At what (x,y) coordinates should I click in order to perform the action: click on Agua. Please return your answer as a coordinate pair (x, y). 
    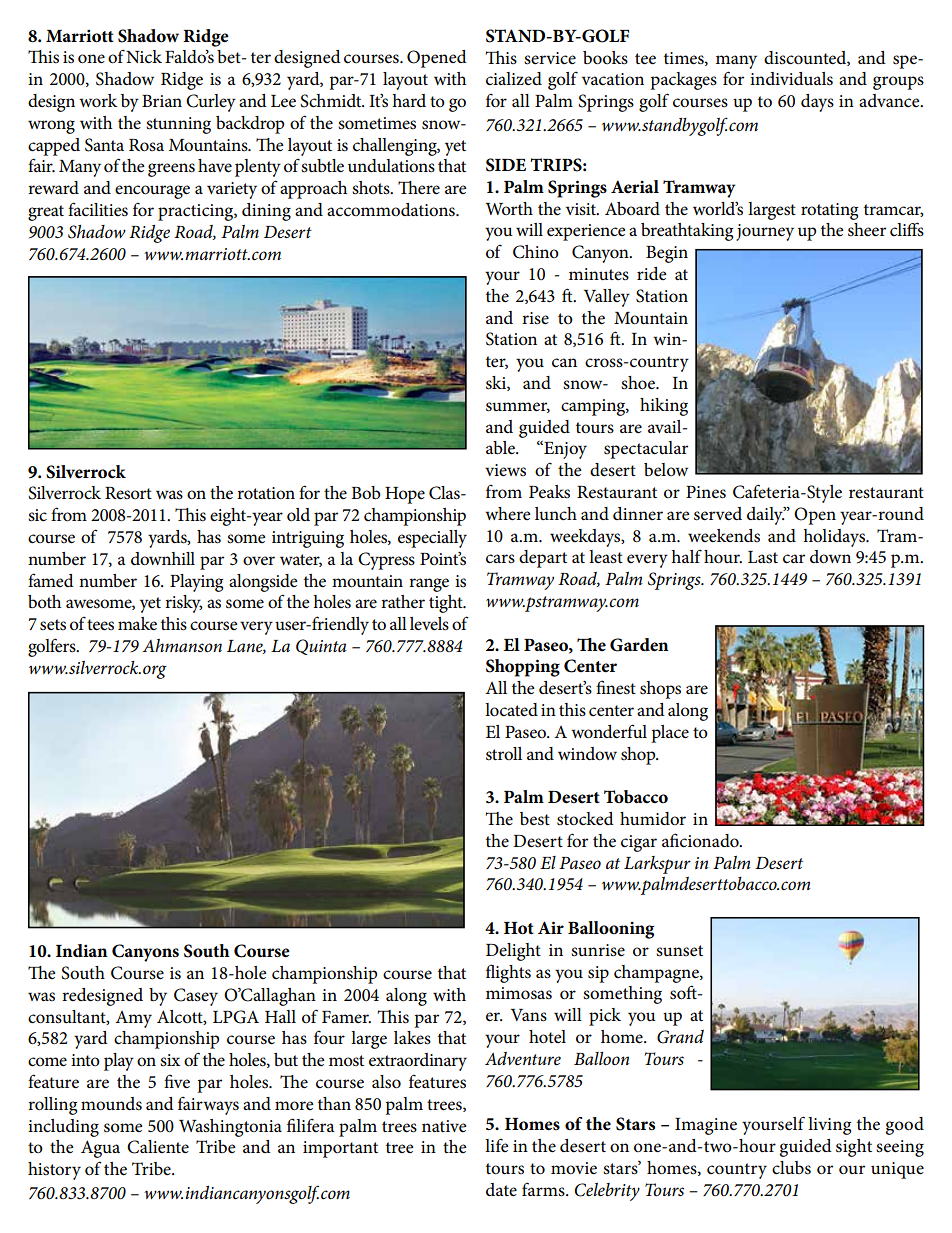
    Looking at the image, I should click on (100, 1149).
